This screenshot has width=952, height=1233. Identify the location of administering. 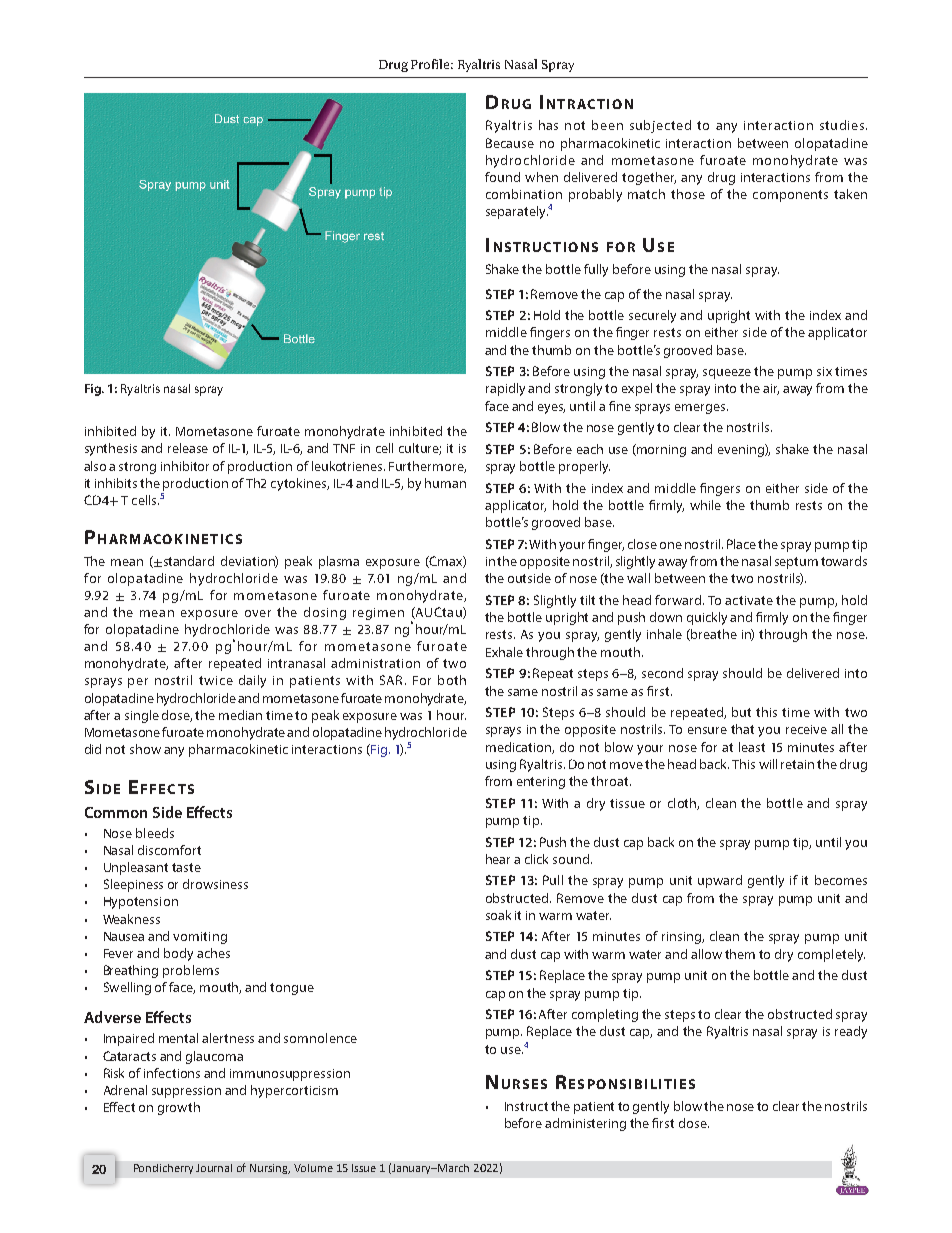
(585, 1124).
